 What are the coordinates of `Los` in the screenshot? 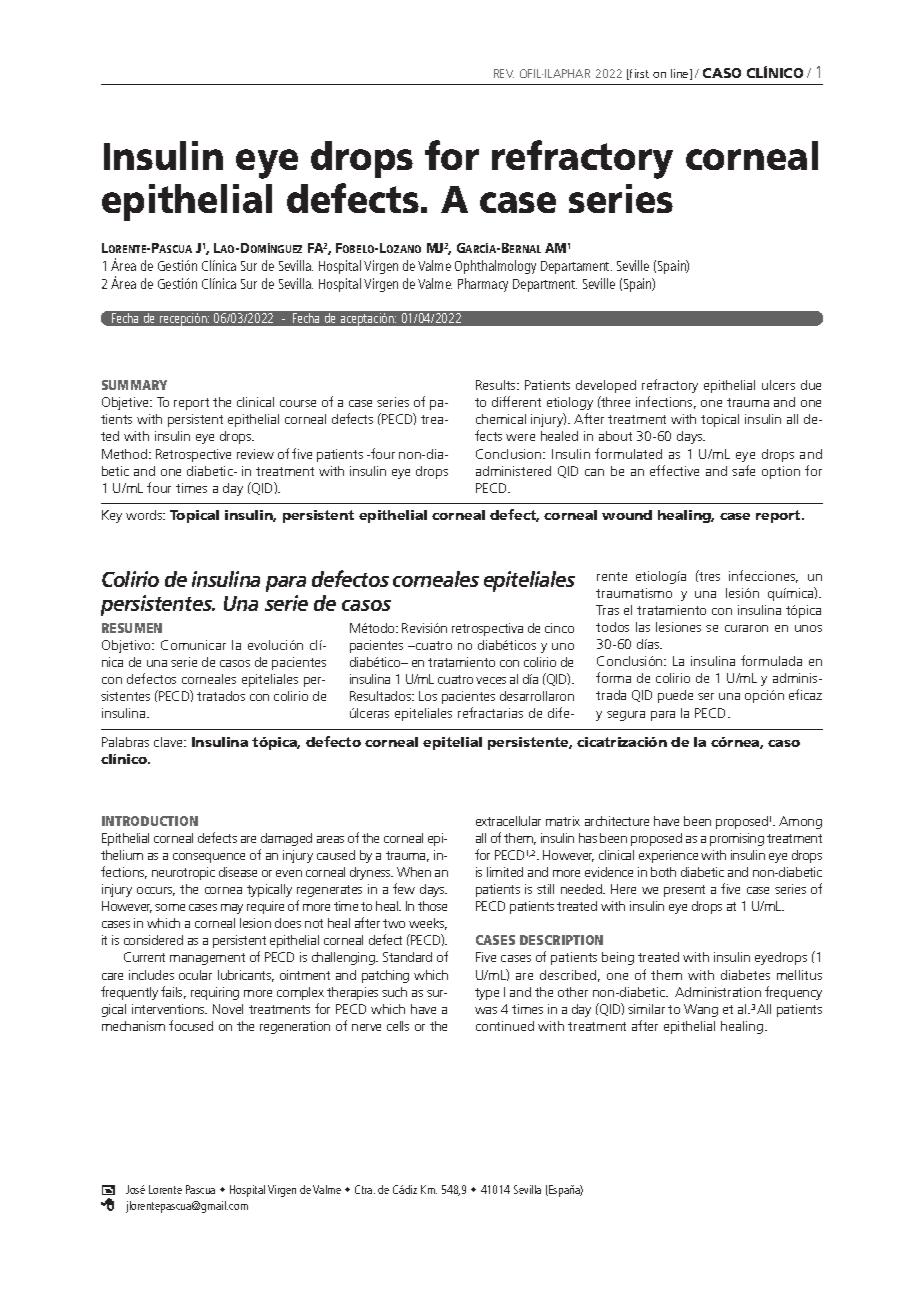 It's located at (428, 696).
